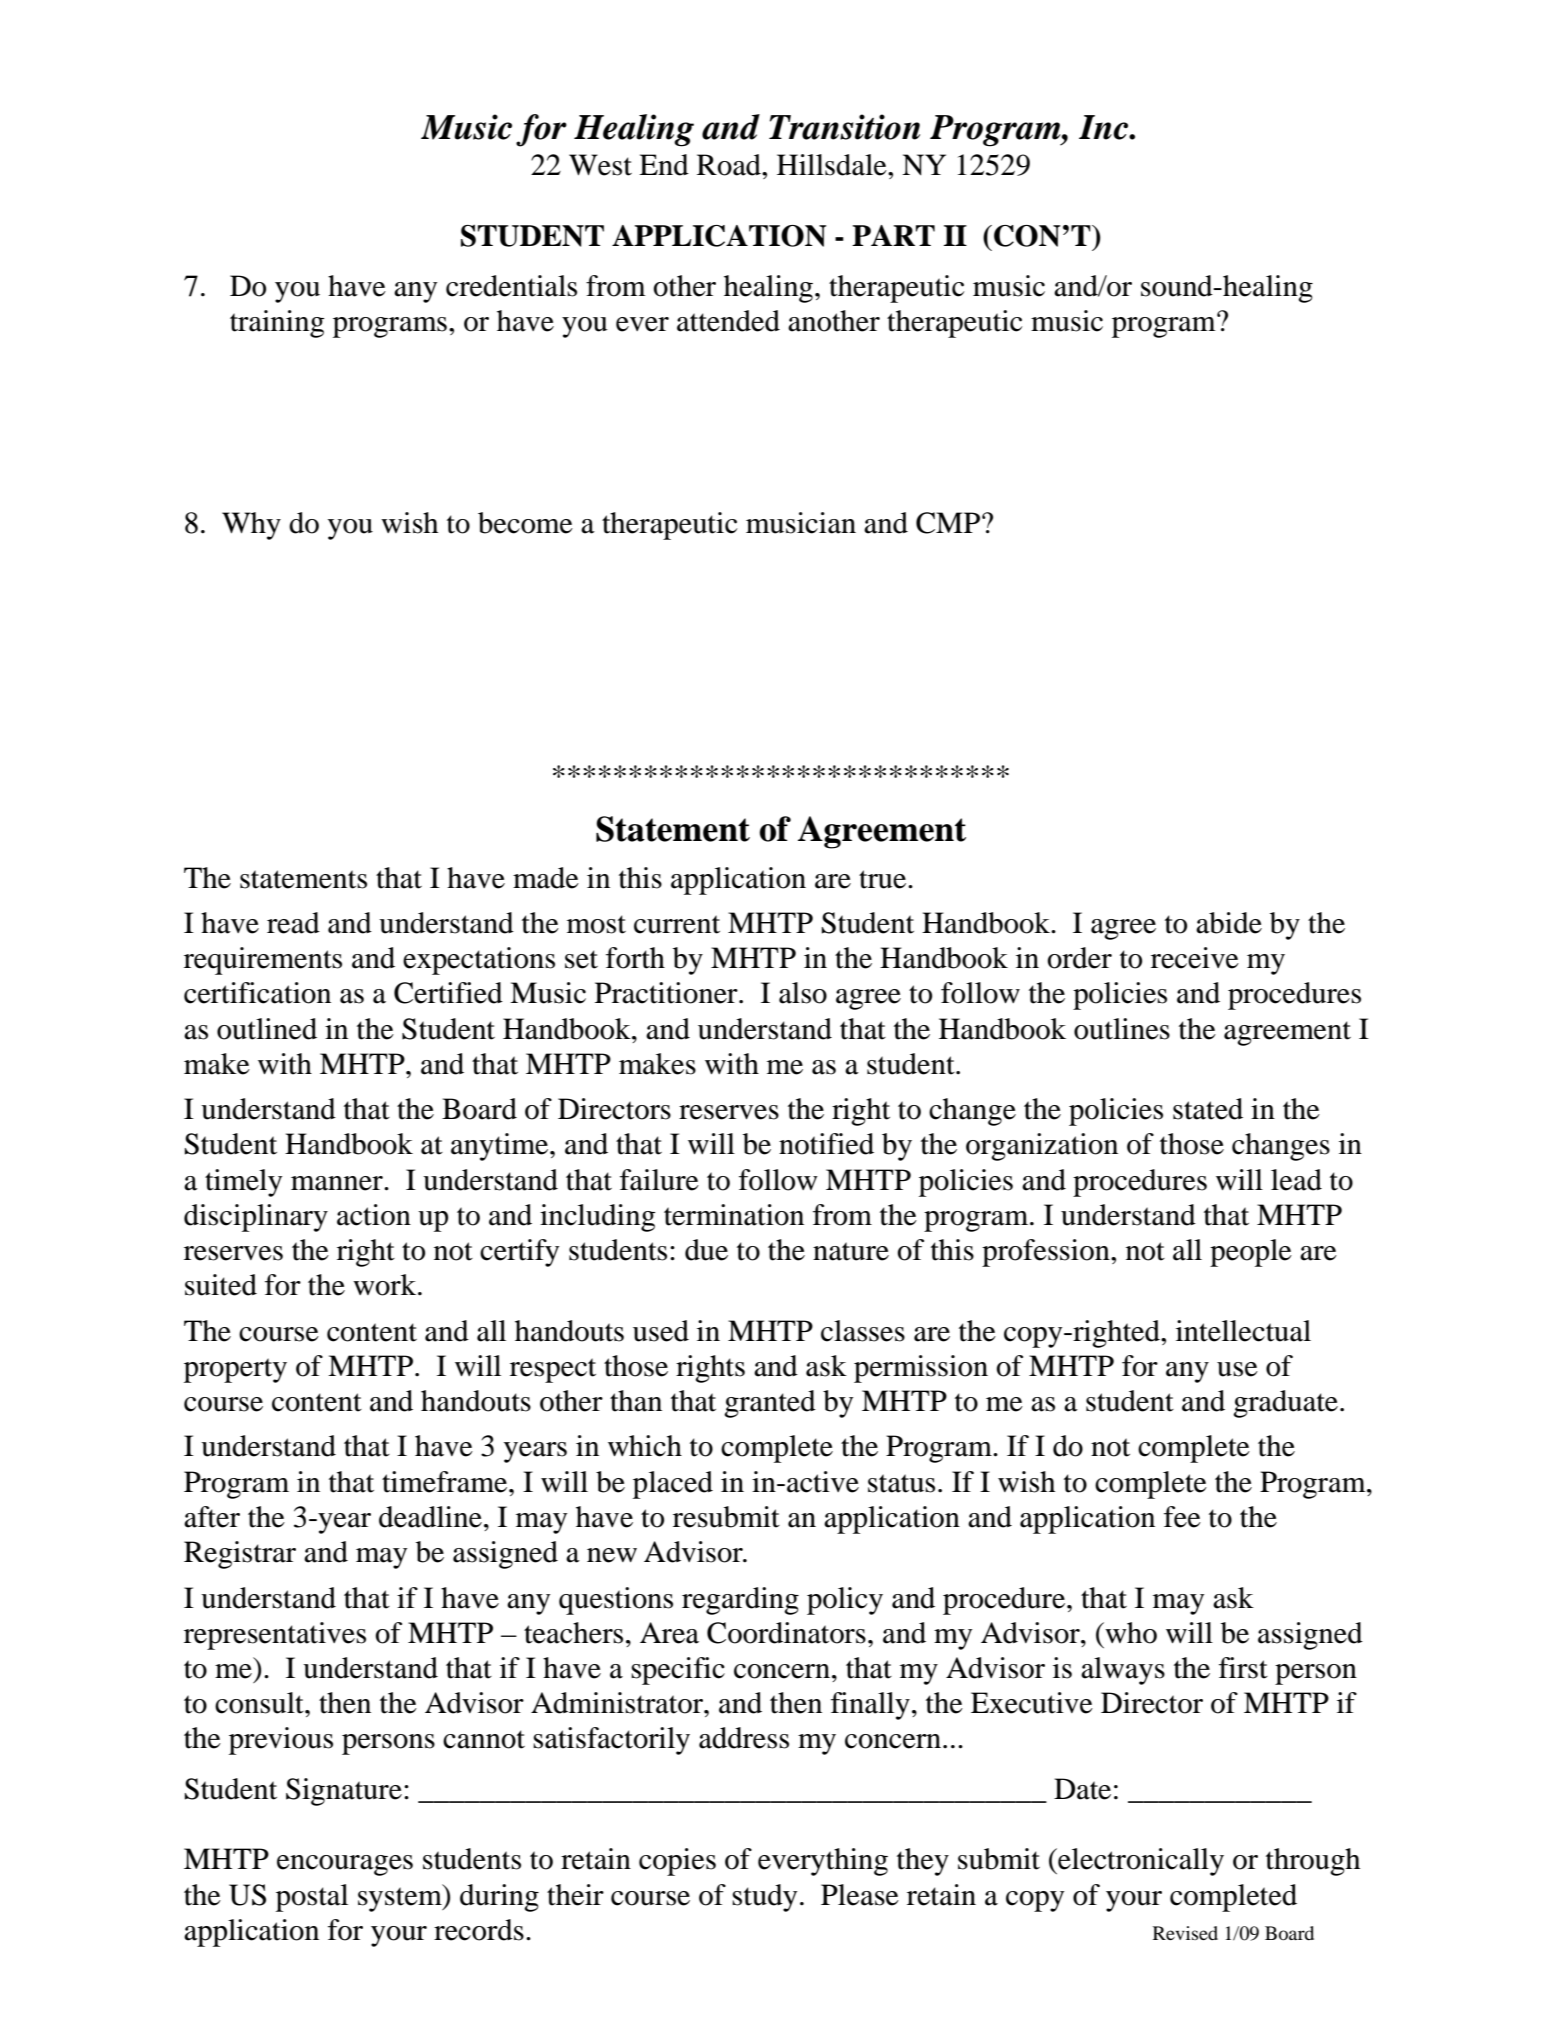  Describe the element at coordinates (730, 165) in the image. I see `Road` at that location.
